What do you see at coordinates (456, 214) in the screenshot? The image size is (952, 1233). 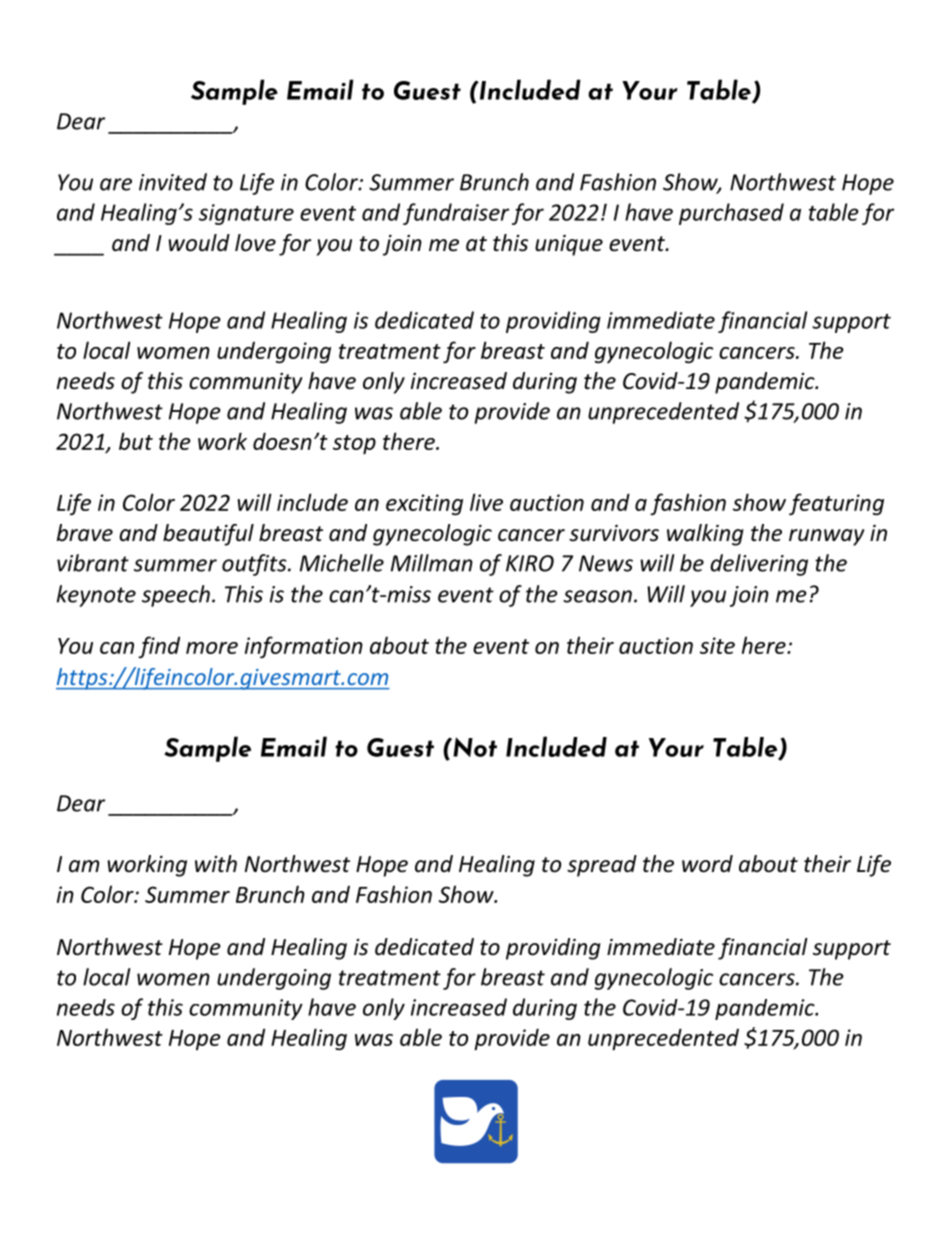 I see `fundraiser` at bounding box center [456, 214].
